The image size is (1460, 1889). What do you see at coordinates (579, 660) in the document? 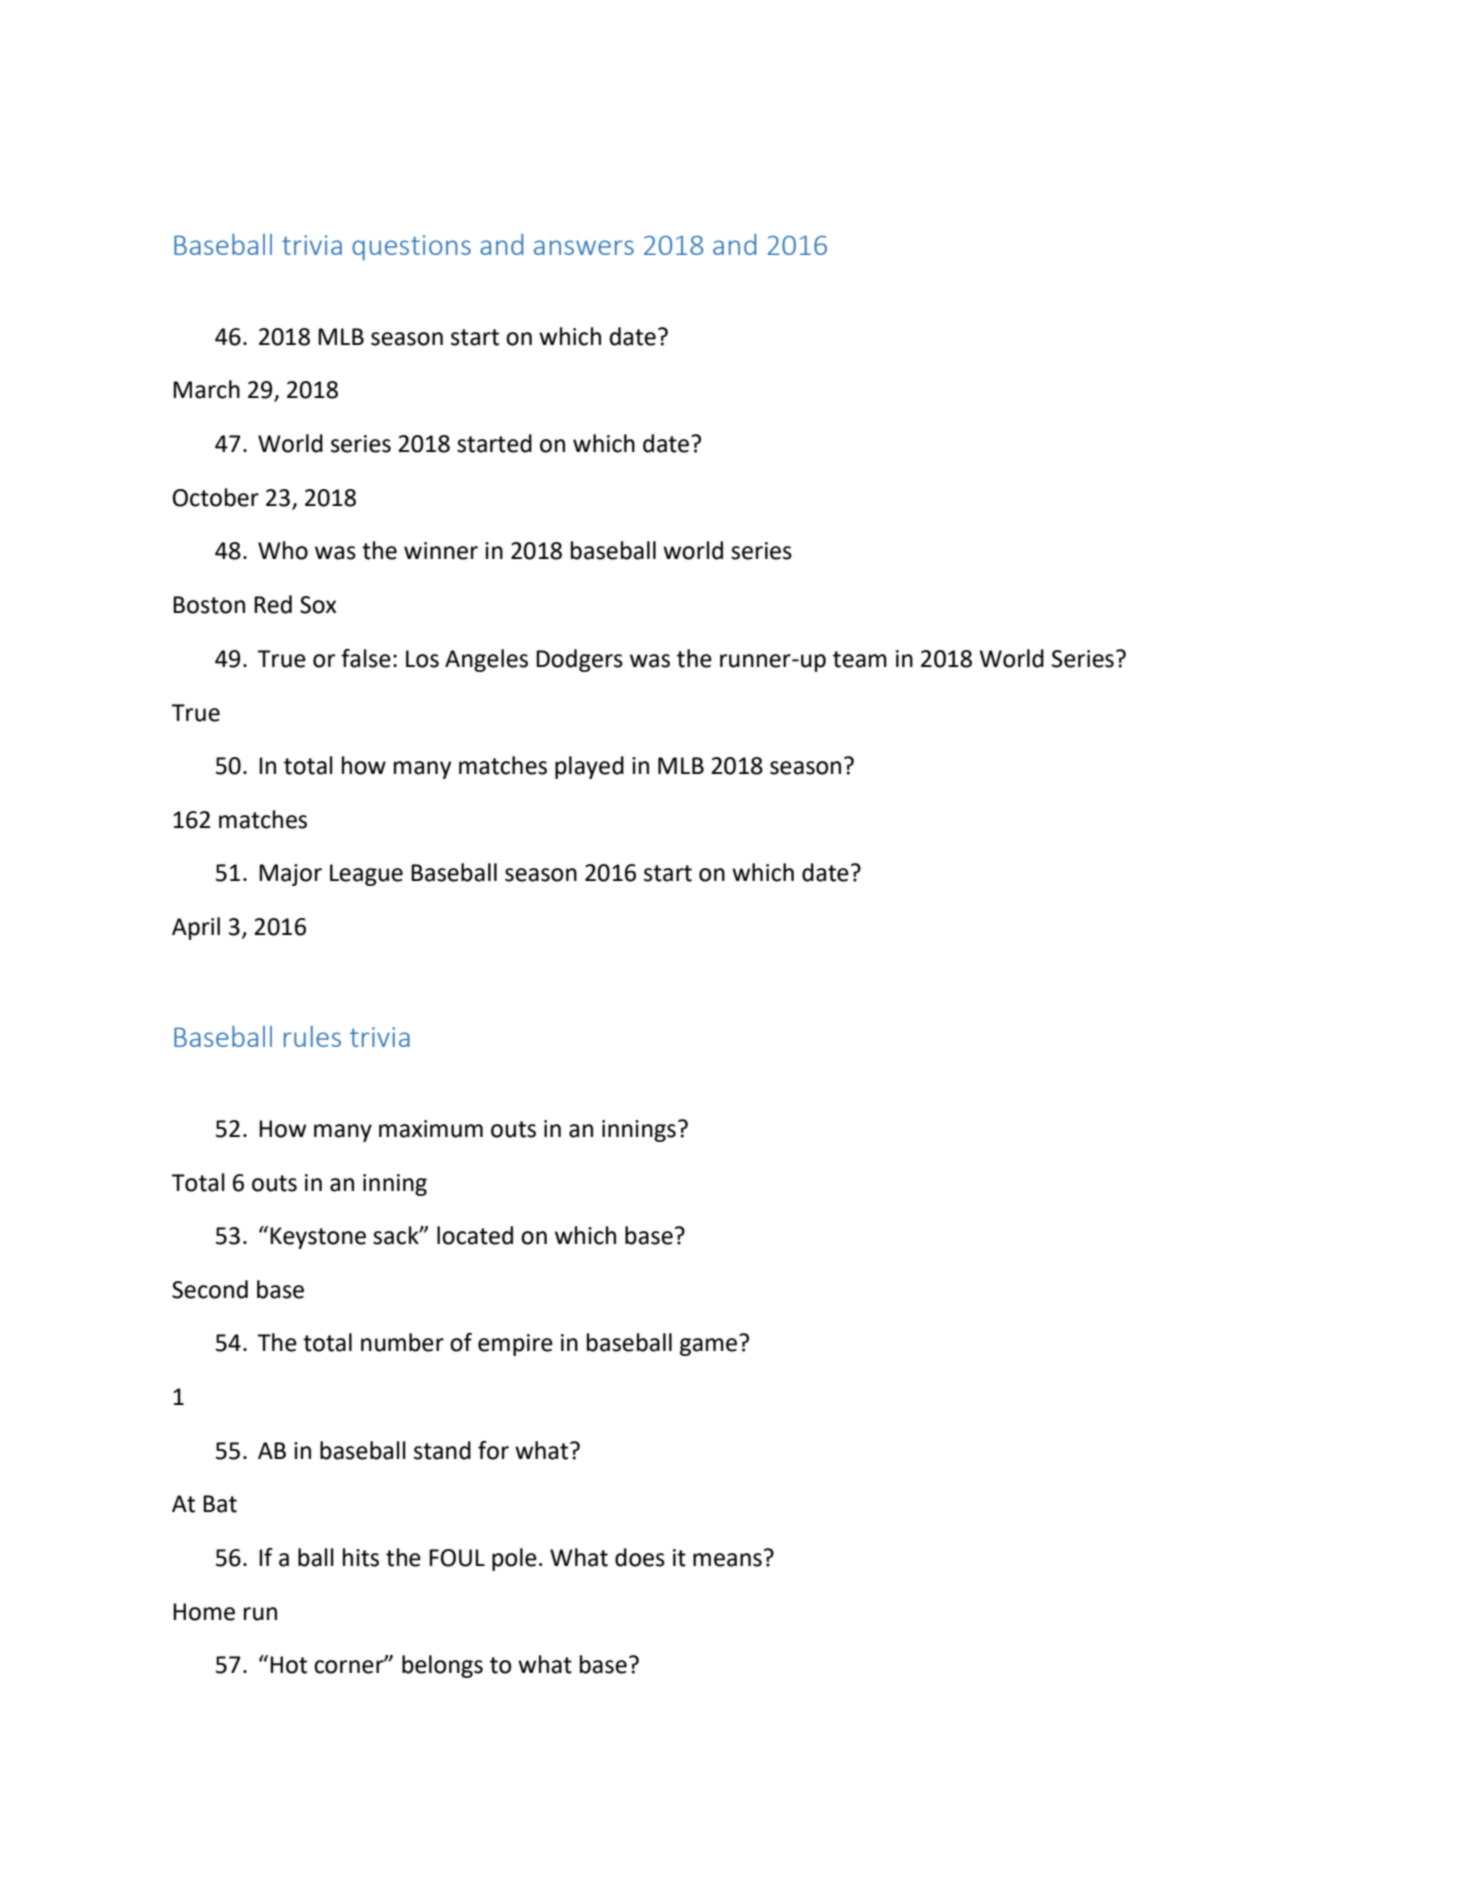
I see `Dodgers` at bounding box center [579, 660].
